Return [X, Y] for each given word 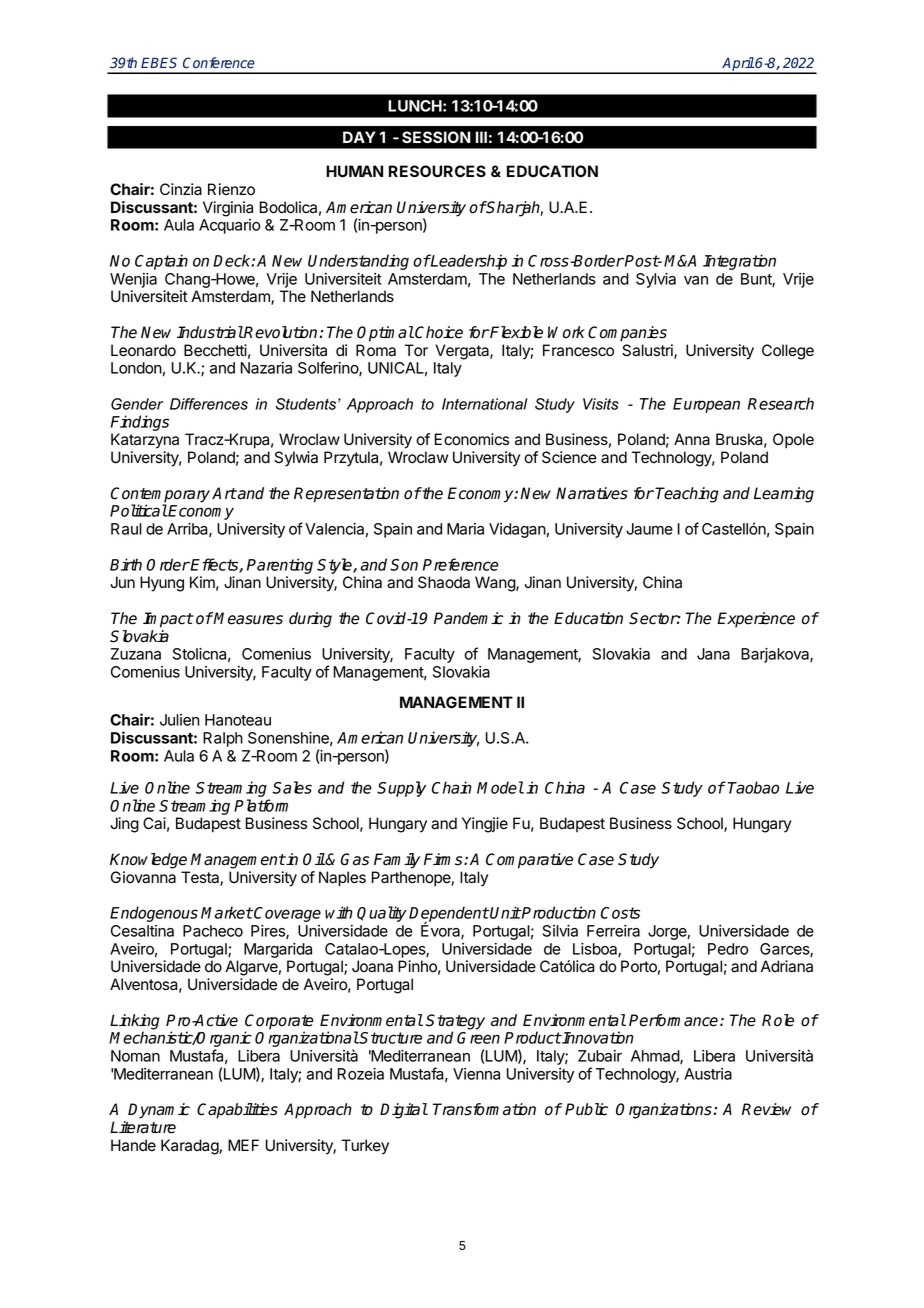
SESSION [436, 137]
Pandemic [469, 618]
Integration [739, 262]
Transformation [484, 1109]
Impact [168, 620]
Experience [756, 620]
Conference [219, 63]
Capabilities [237, 1111]
